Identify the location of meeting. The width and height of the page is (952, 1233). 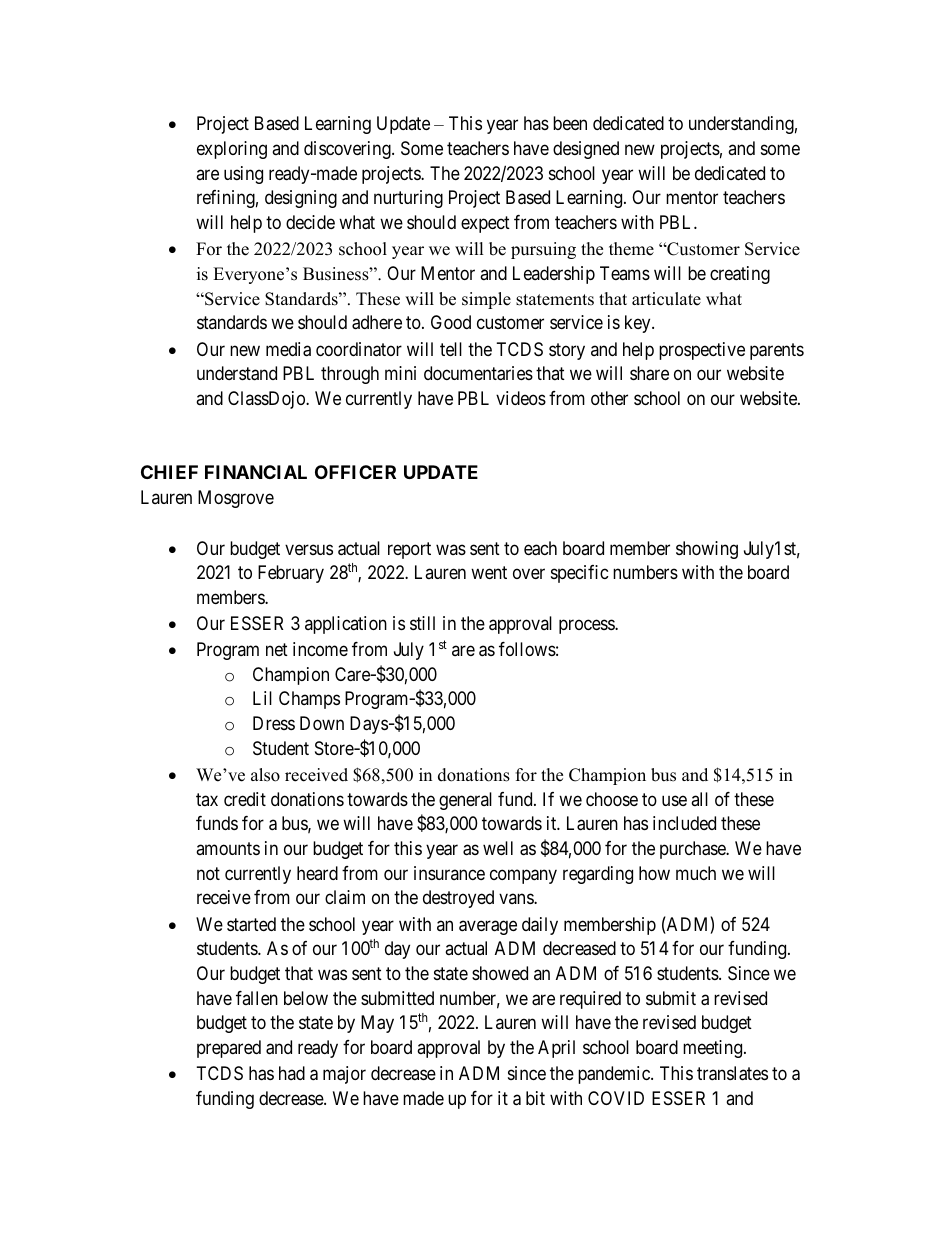
(714, 1049).
